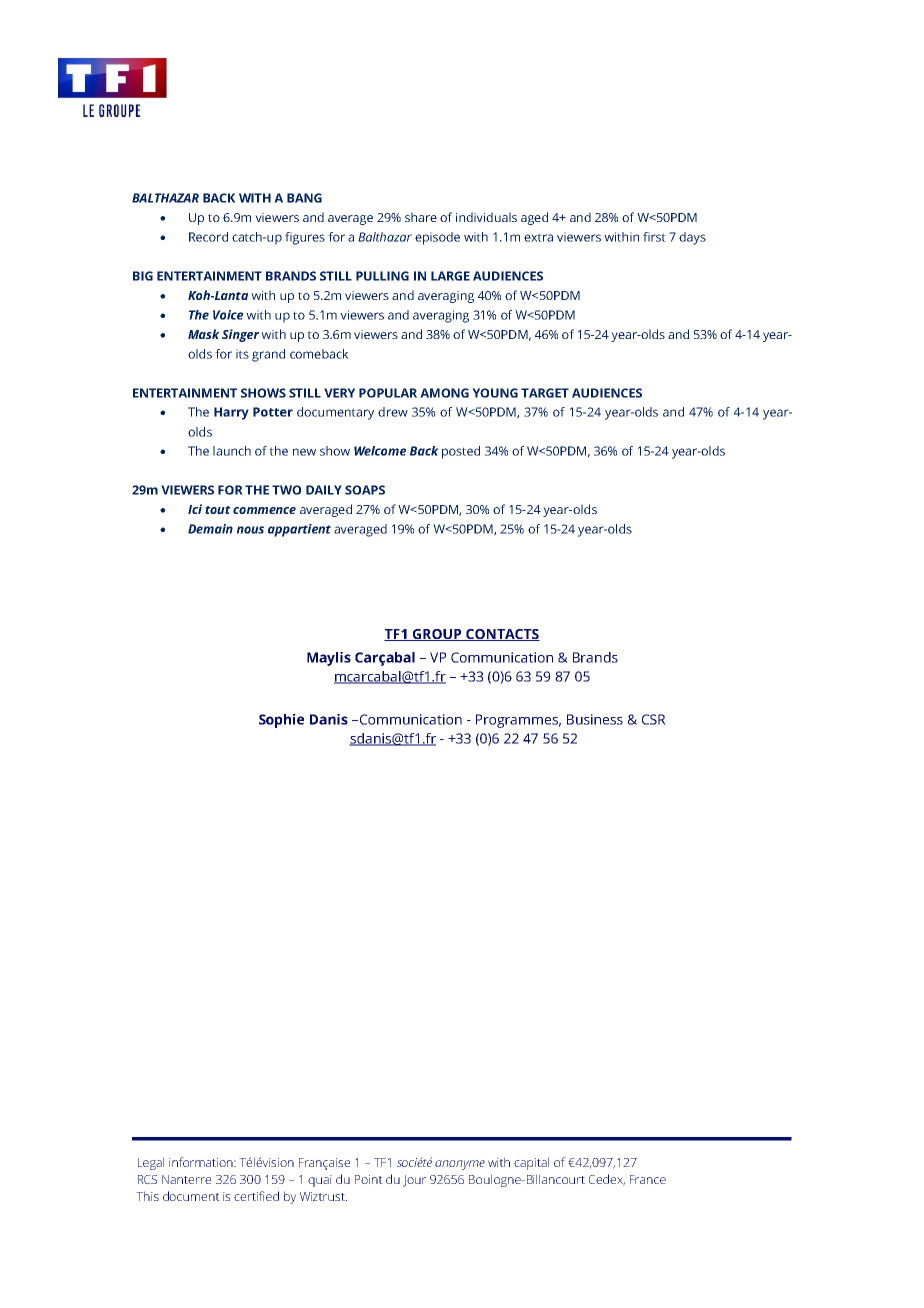  I want to click on launch, so click(232, 451).
